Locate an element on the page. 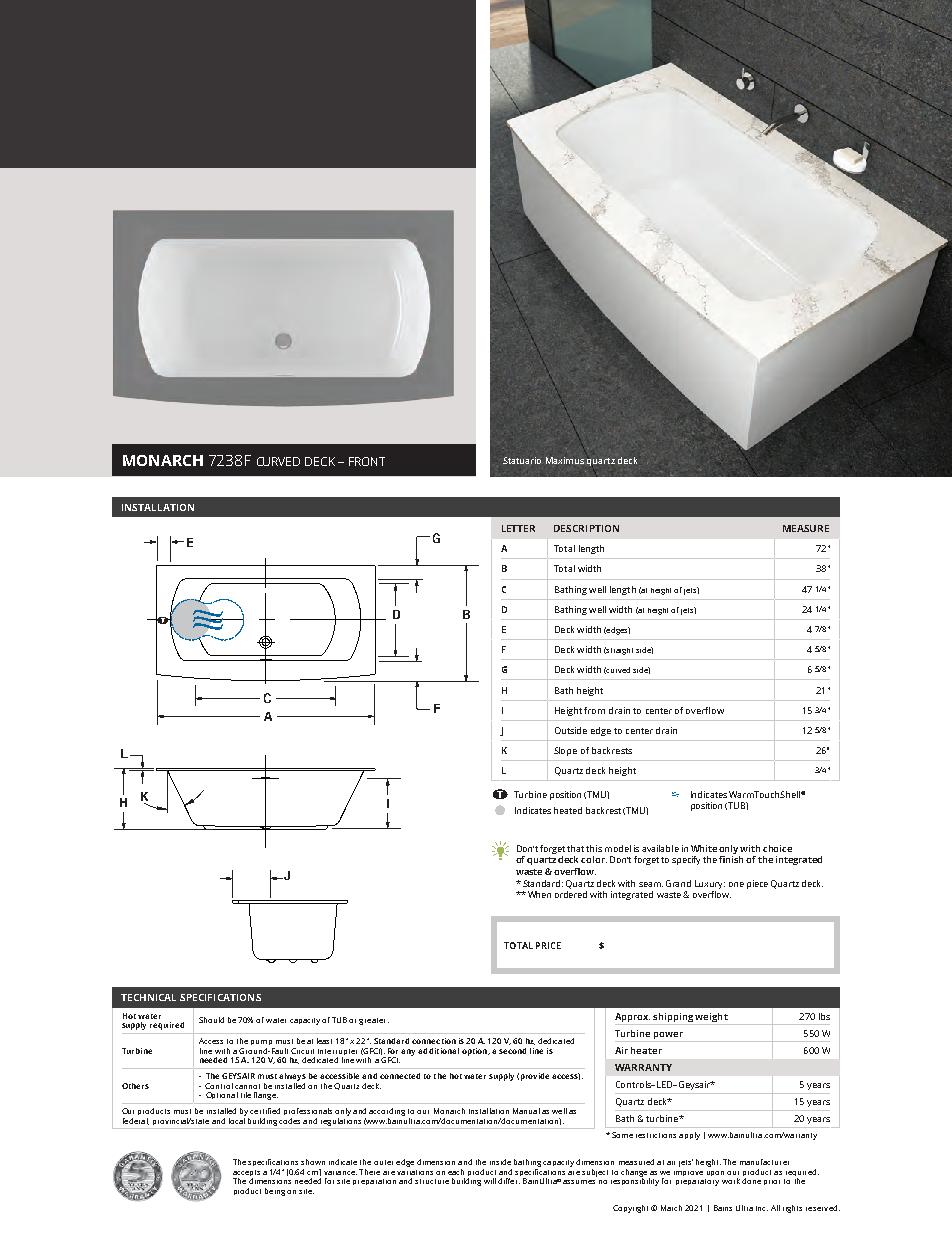 Image resolution: width=952 pixels, height=1233 pixels. pump is located at coordinates (261, 1042).
